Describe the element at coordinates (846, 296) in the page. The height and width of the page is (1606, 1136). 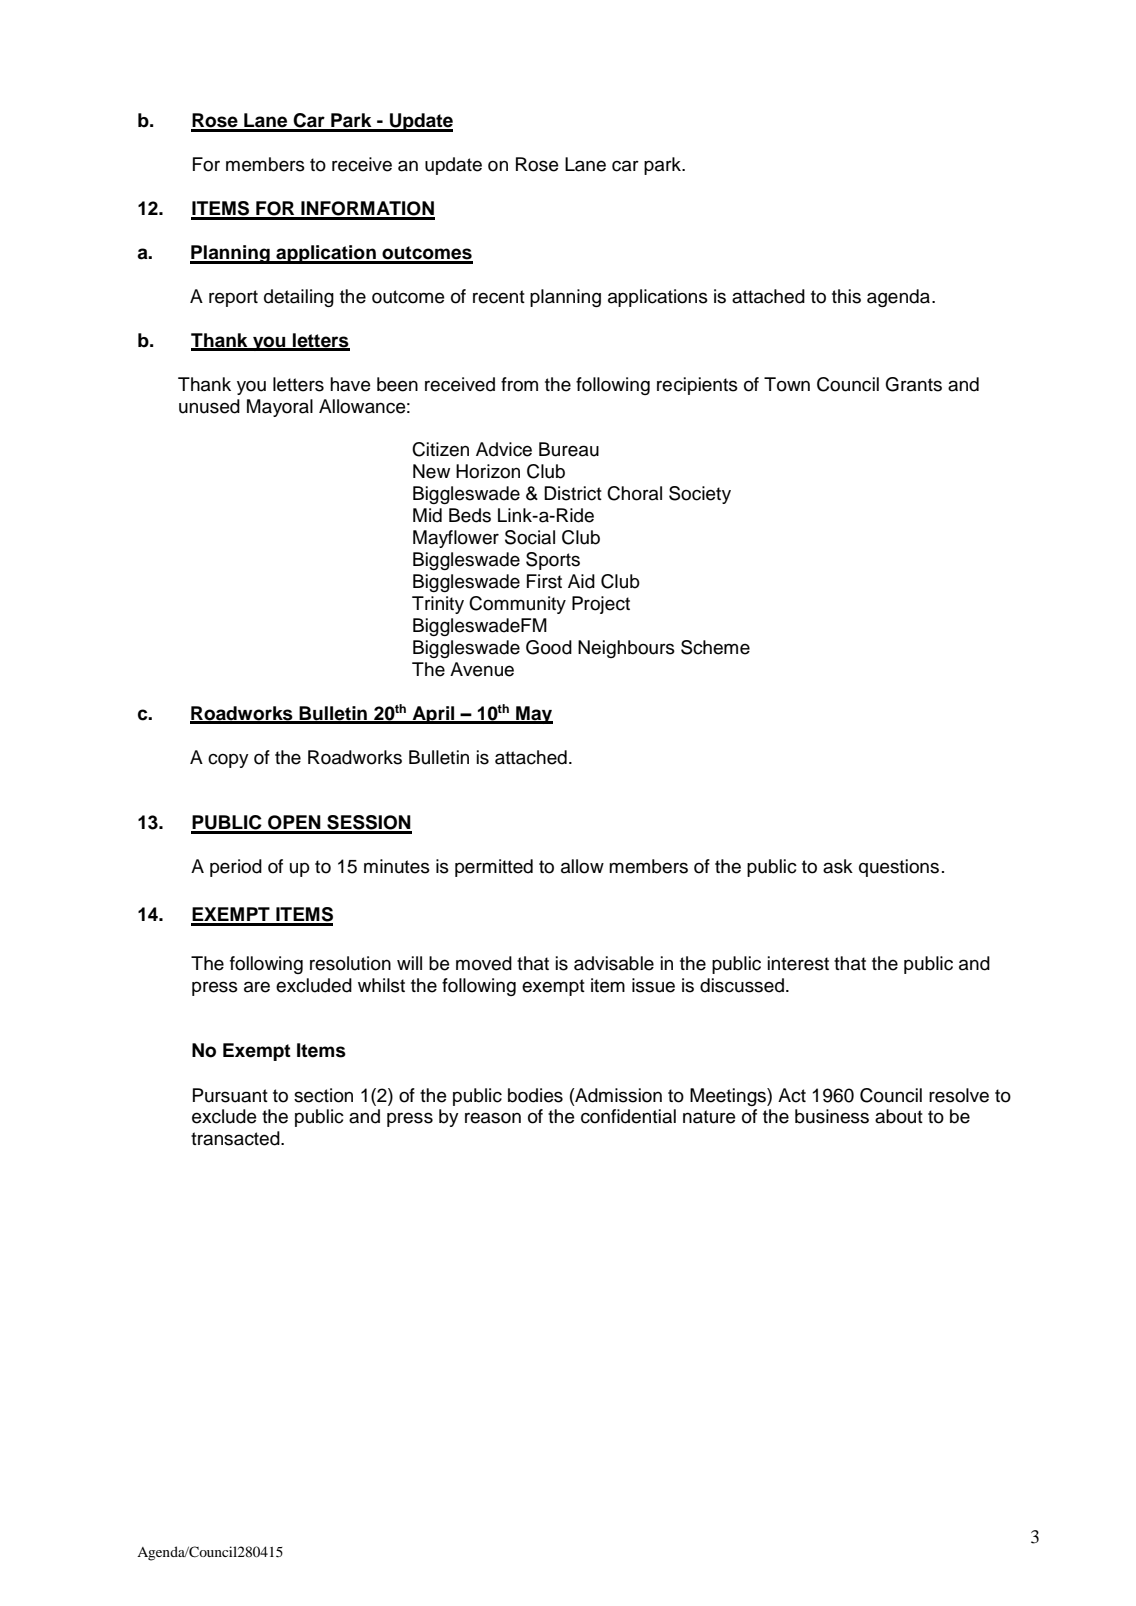
I see `this` at that location.
